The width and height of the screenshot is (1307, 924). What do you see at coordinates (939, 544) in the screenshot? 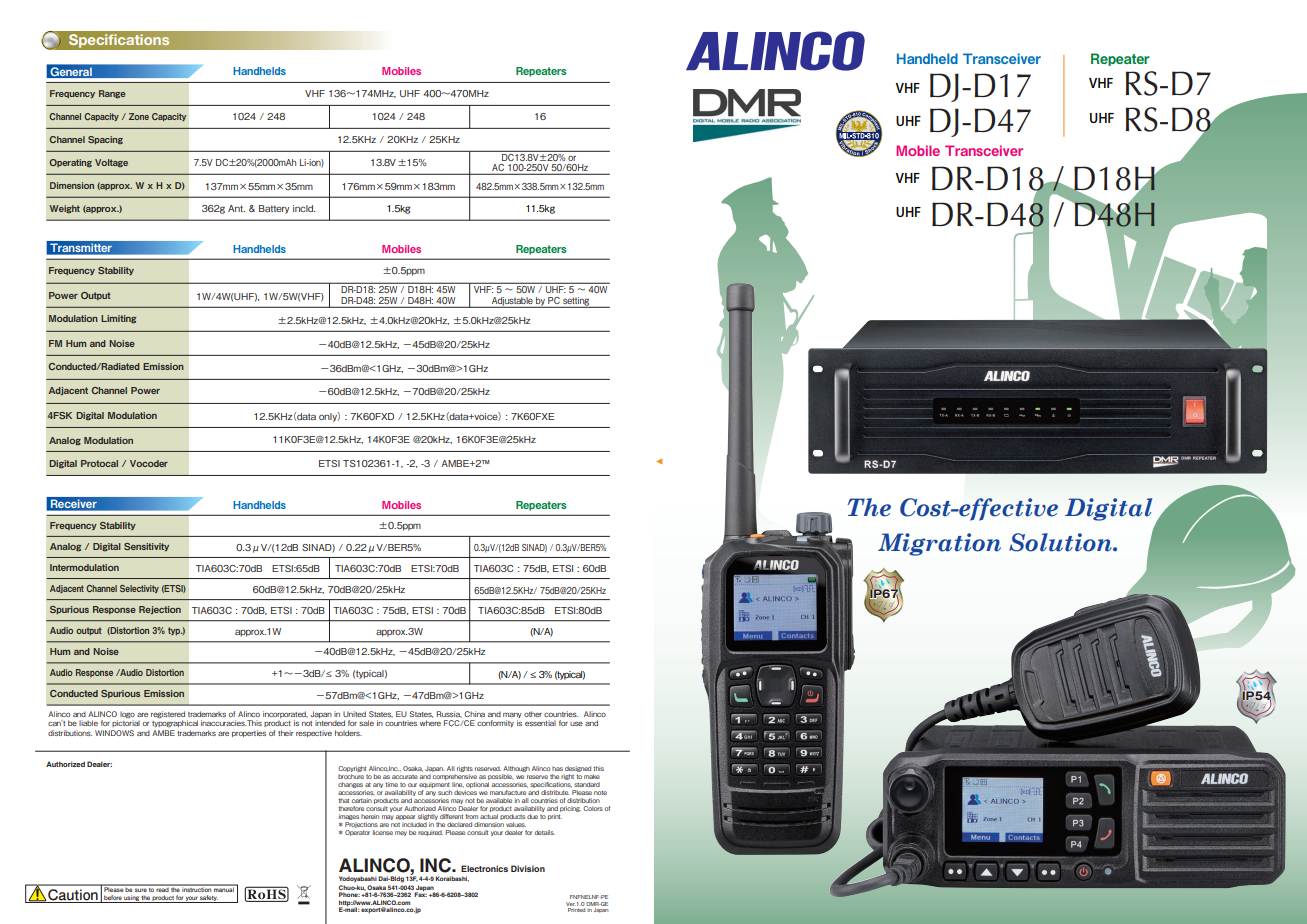
I see `Migration` at bounding box center [939, 544].
